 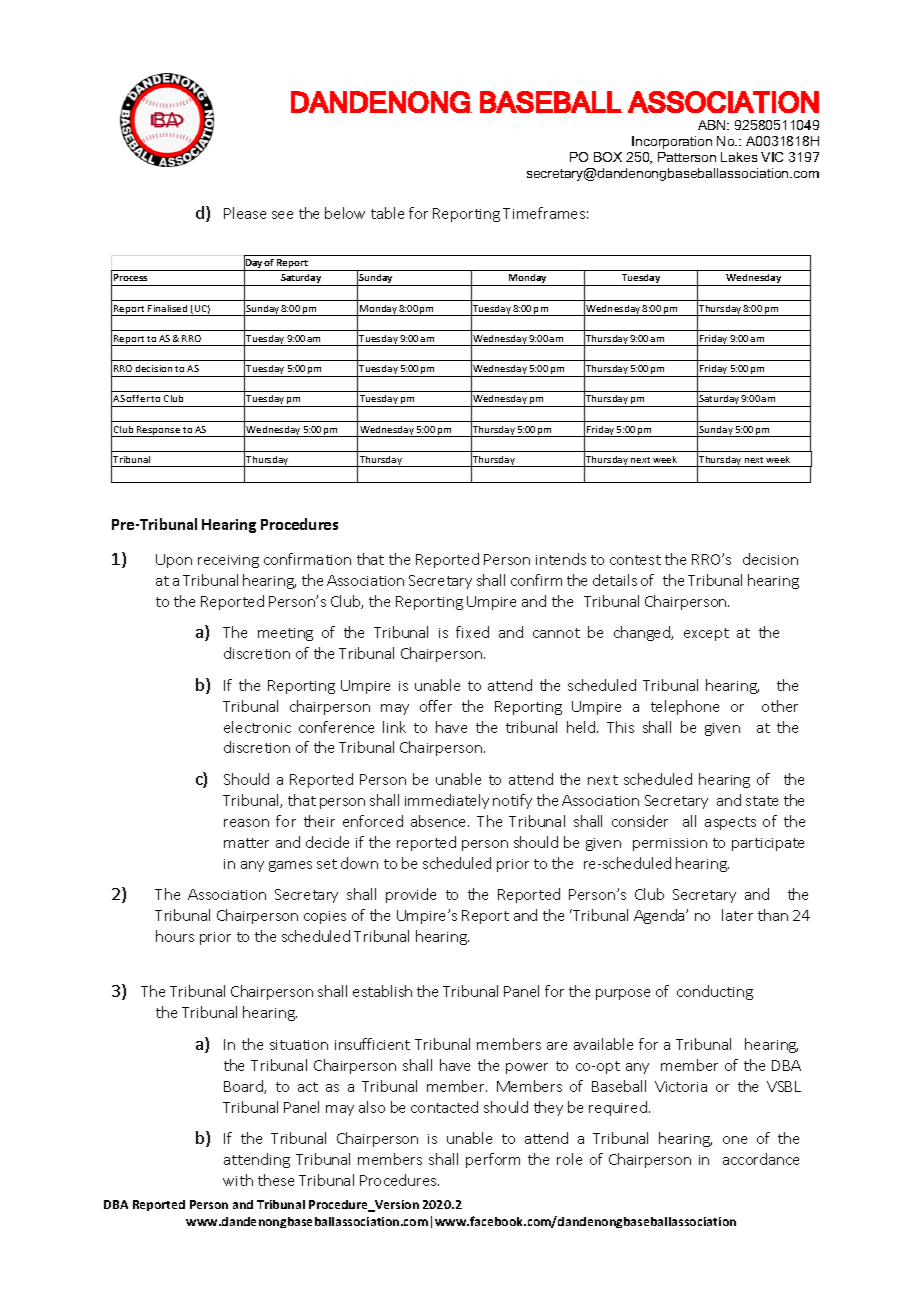 I want to click on intends, so click(x=561, y=559).
